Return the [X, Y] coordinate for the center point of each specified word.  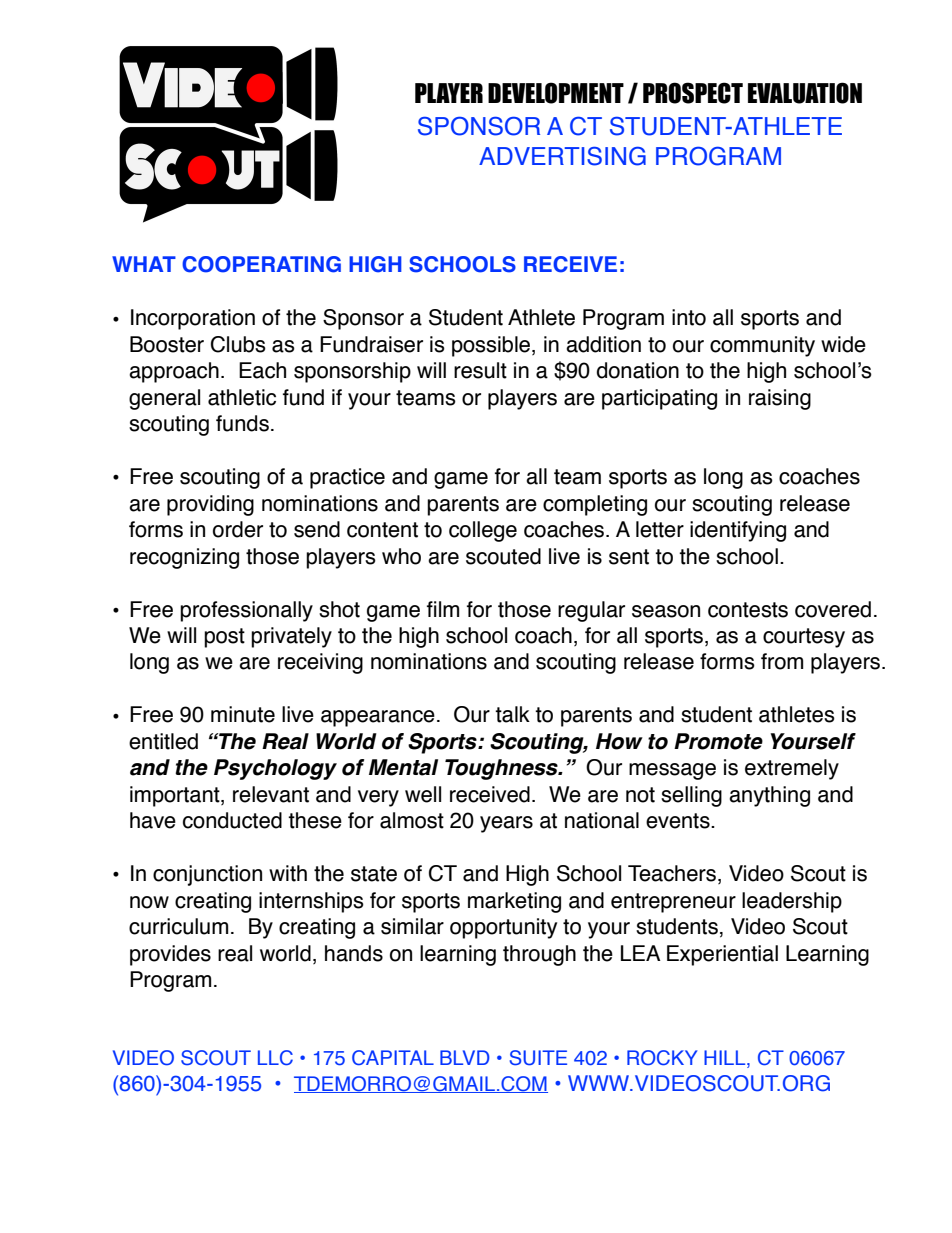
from [782, 661]
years [506, 824]
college [483, 531]
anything [769, 796]
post [224, 638]
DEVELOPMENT [556, 93]
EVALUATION [805, 93]
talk [512, 714]
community [762, 346]
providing [210, 505]
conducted [232, 820]
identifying [738, 531]
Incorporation [193, 319]
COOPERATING [261, 264]
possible [492, 346]
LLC [275, 1058]
